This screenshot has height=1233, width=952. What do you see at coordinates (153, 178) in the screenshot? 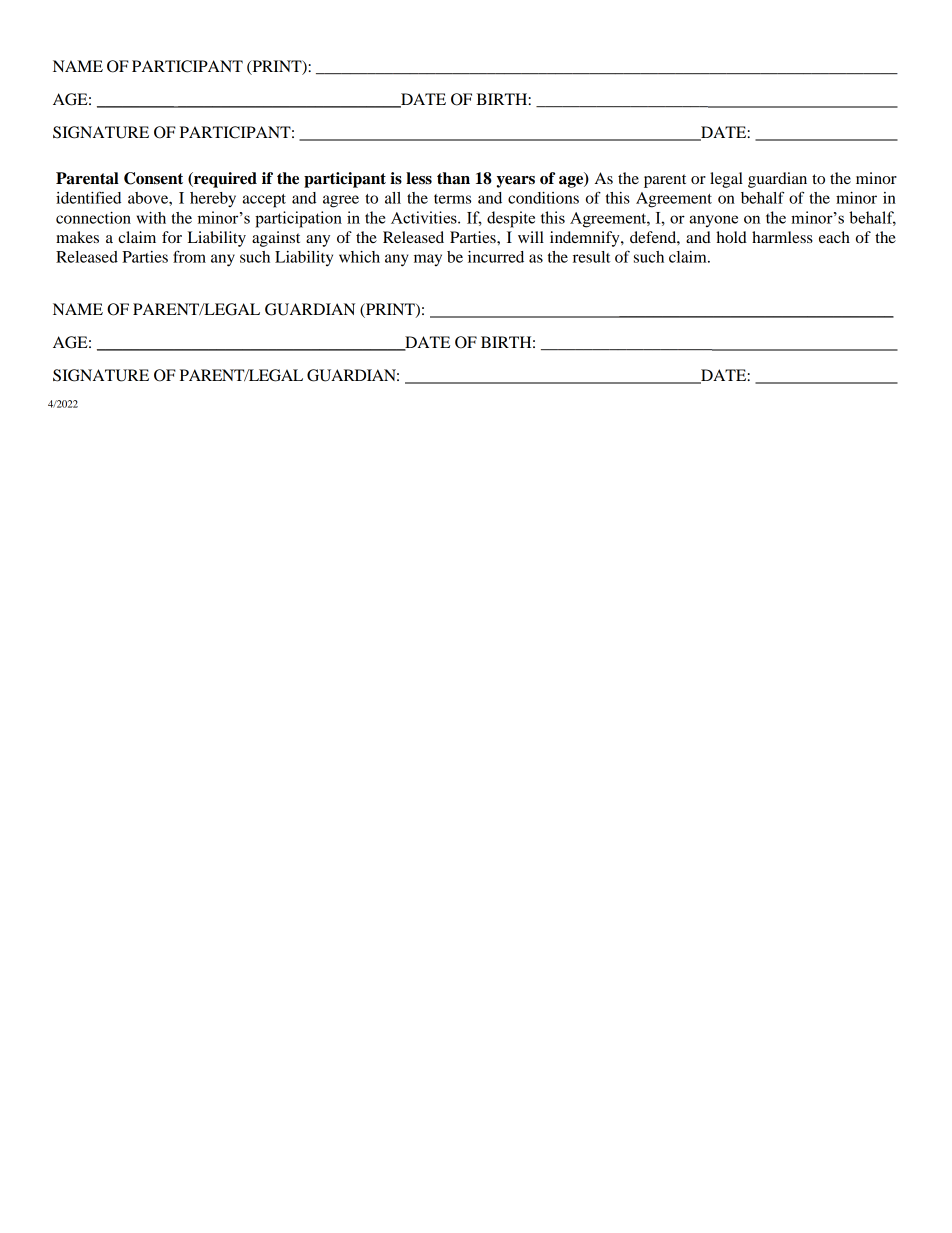
I see `Consent` at bounding box center [153, 178].
